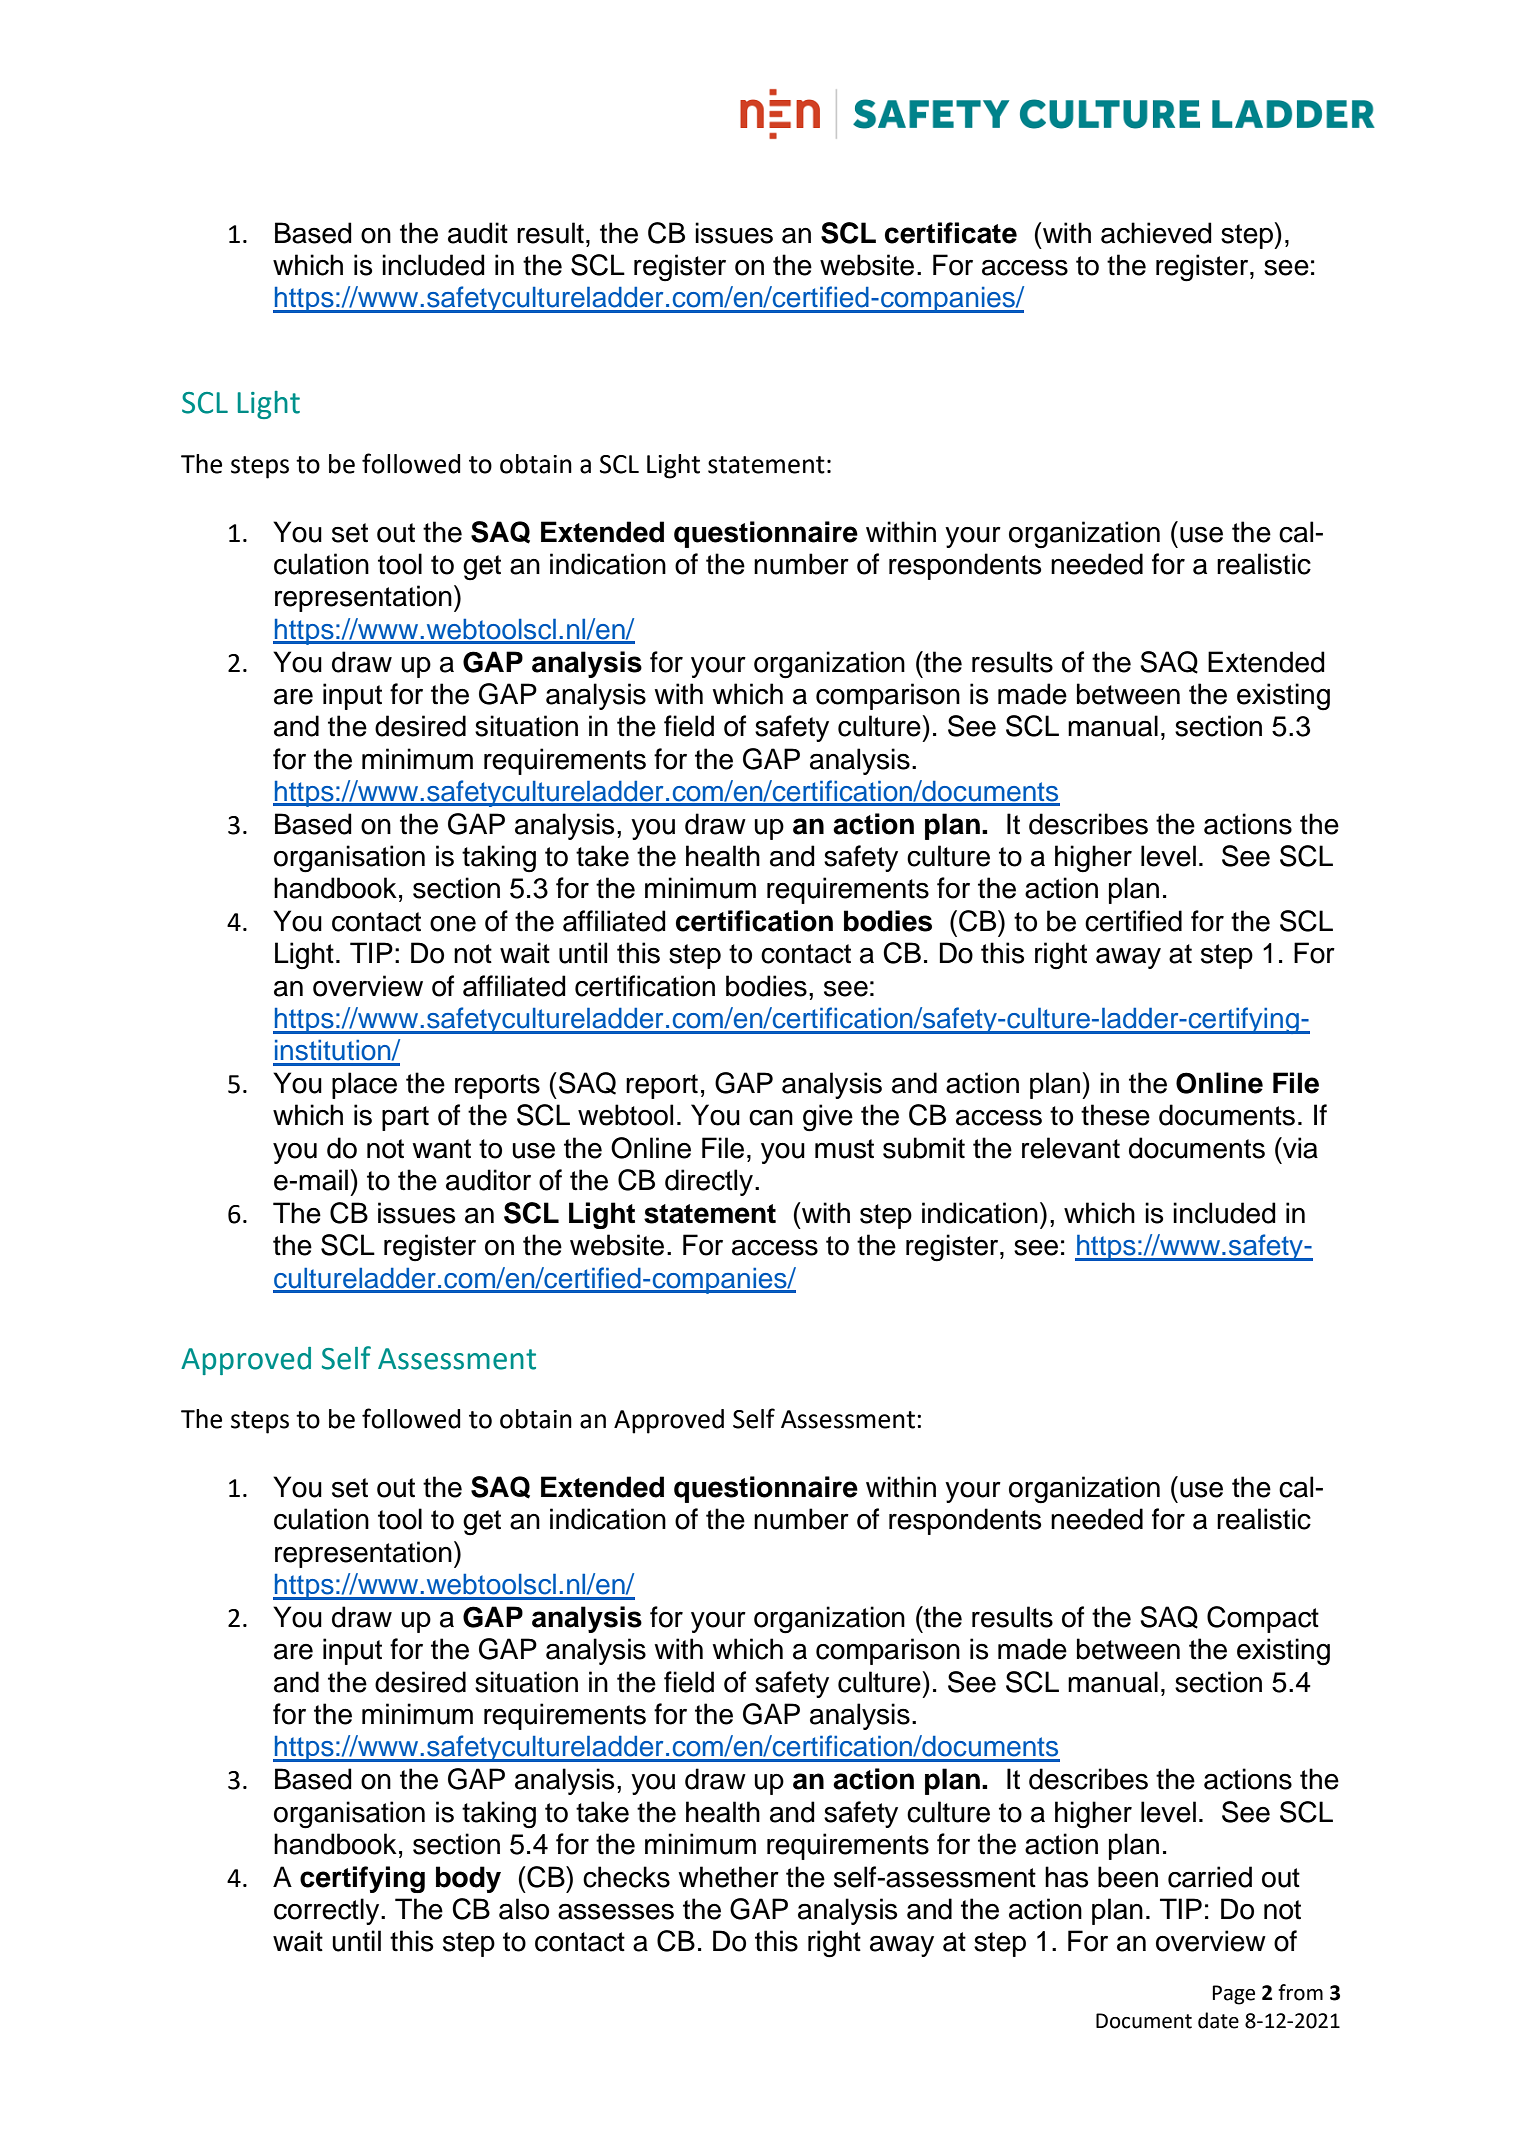  What do you see at coordinates (1263, 1619) in the image?
I see `Compact` at bounding box center [1263, 1619].
